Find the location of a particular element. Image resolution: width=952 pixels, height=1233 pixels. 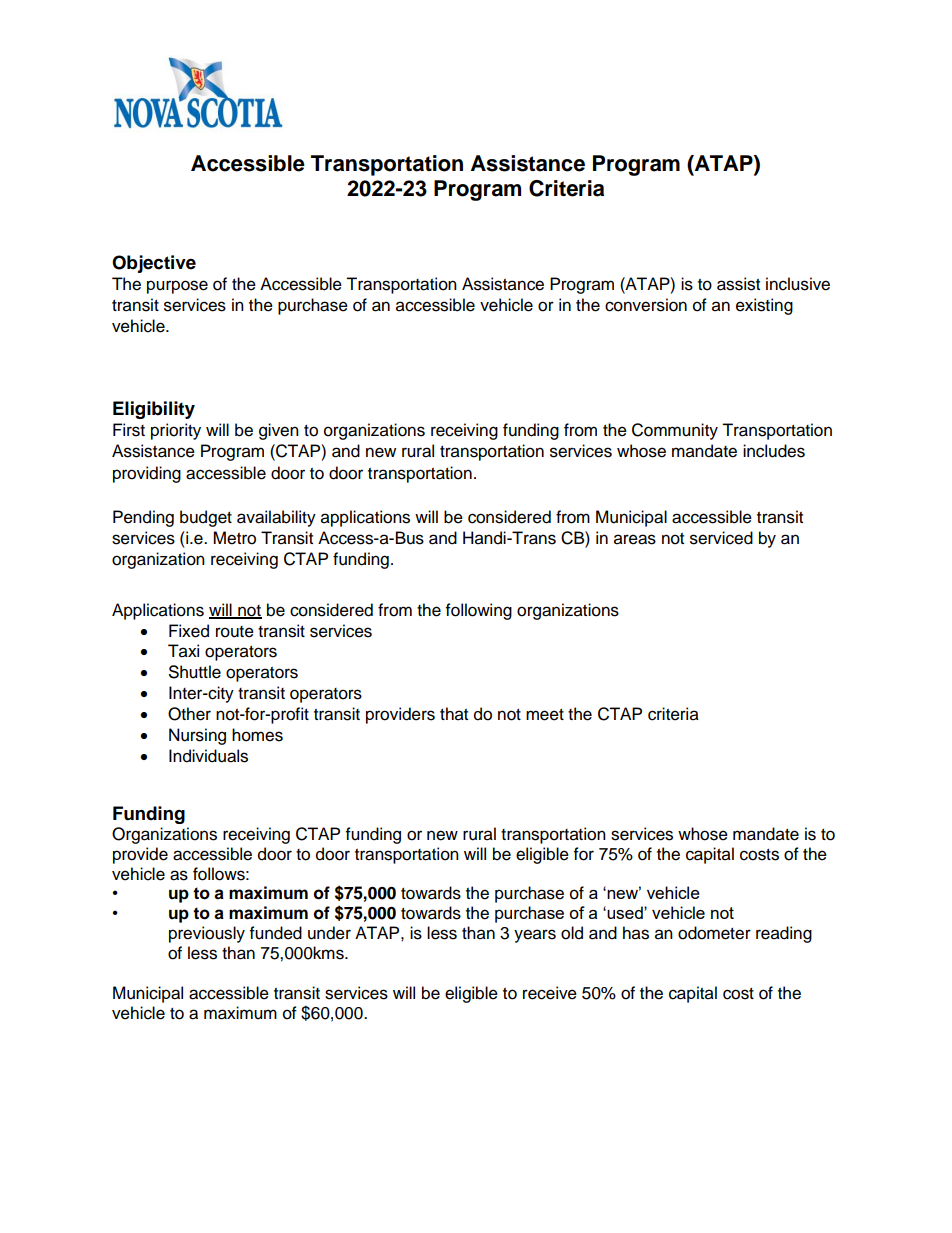

priority is located at coordinates (176, 431).
